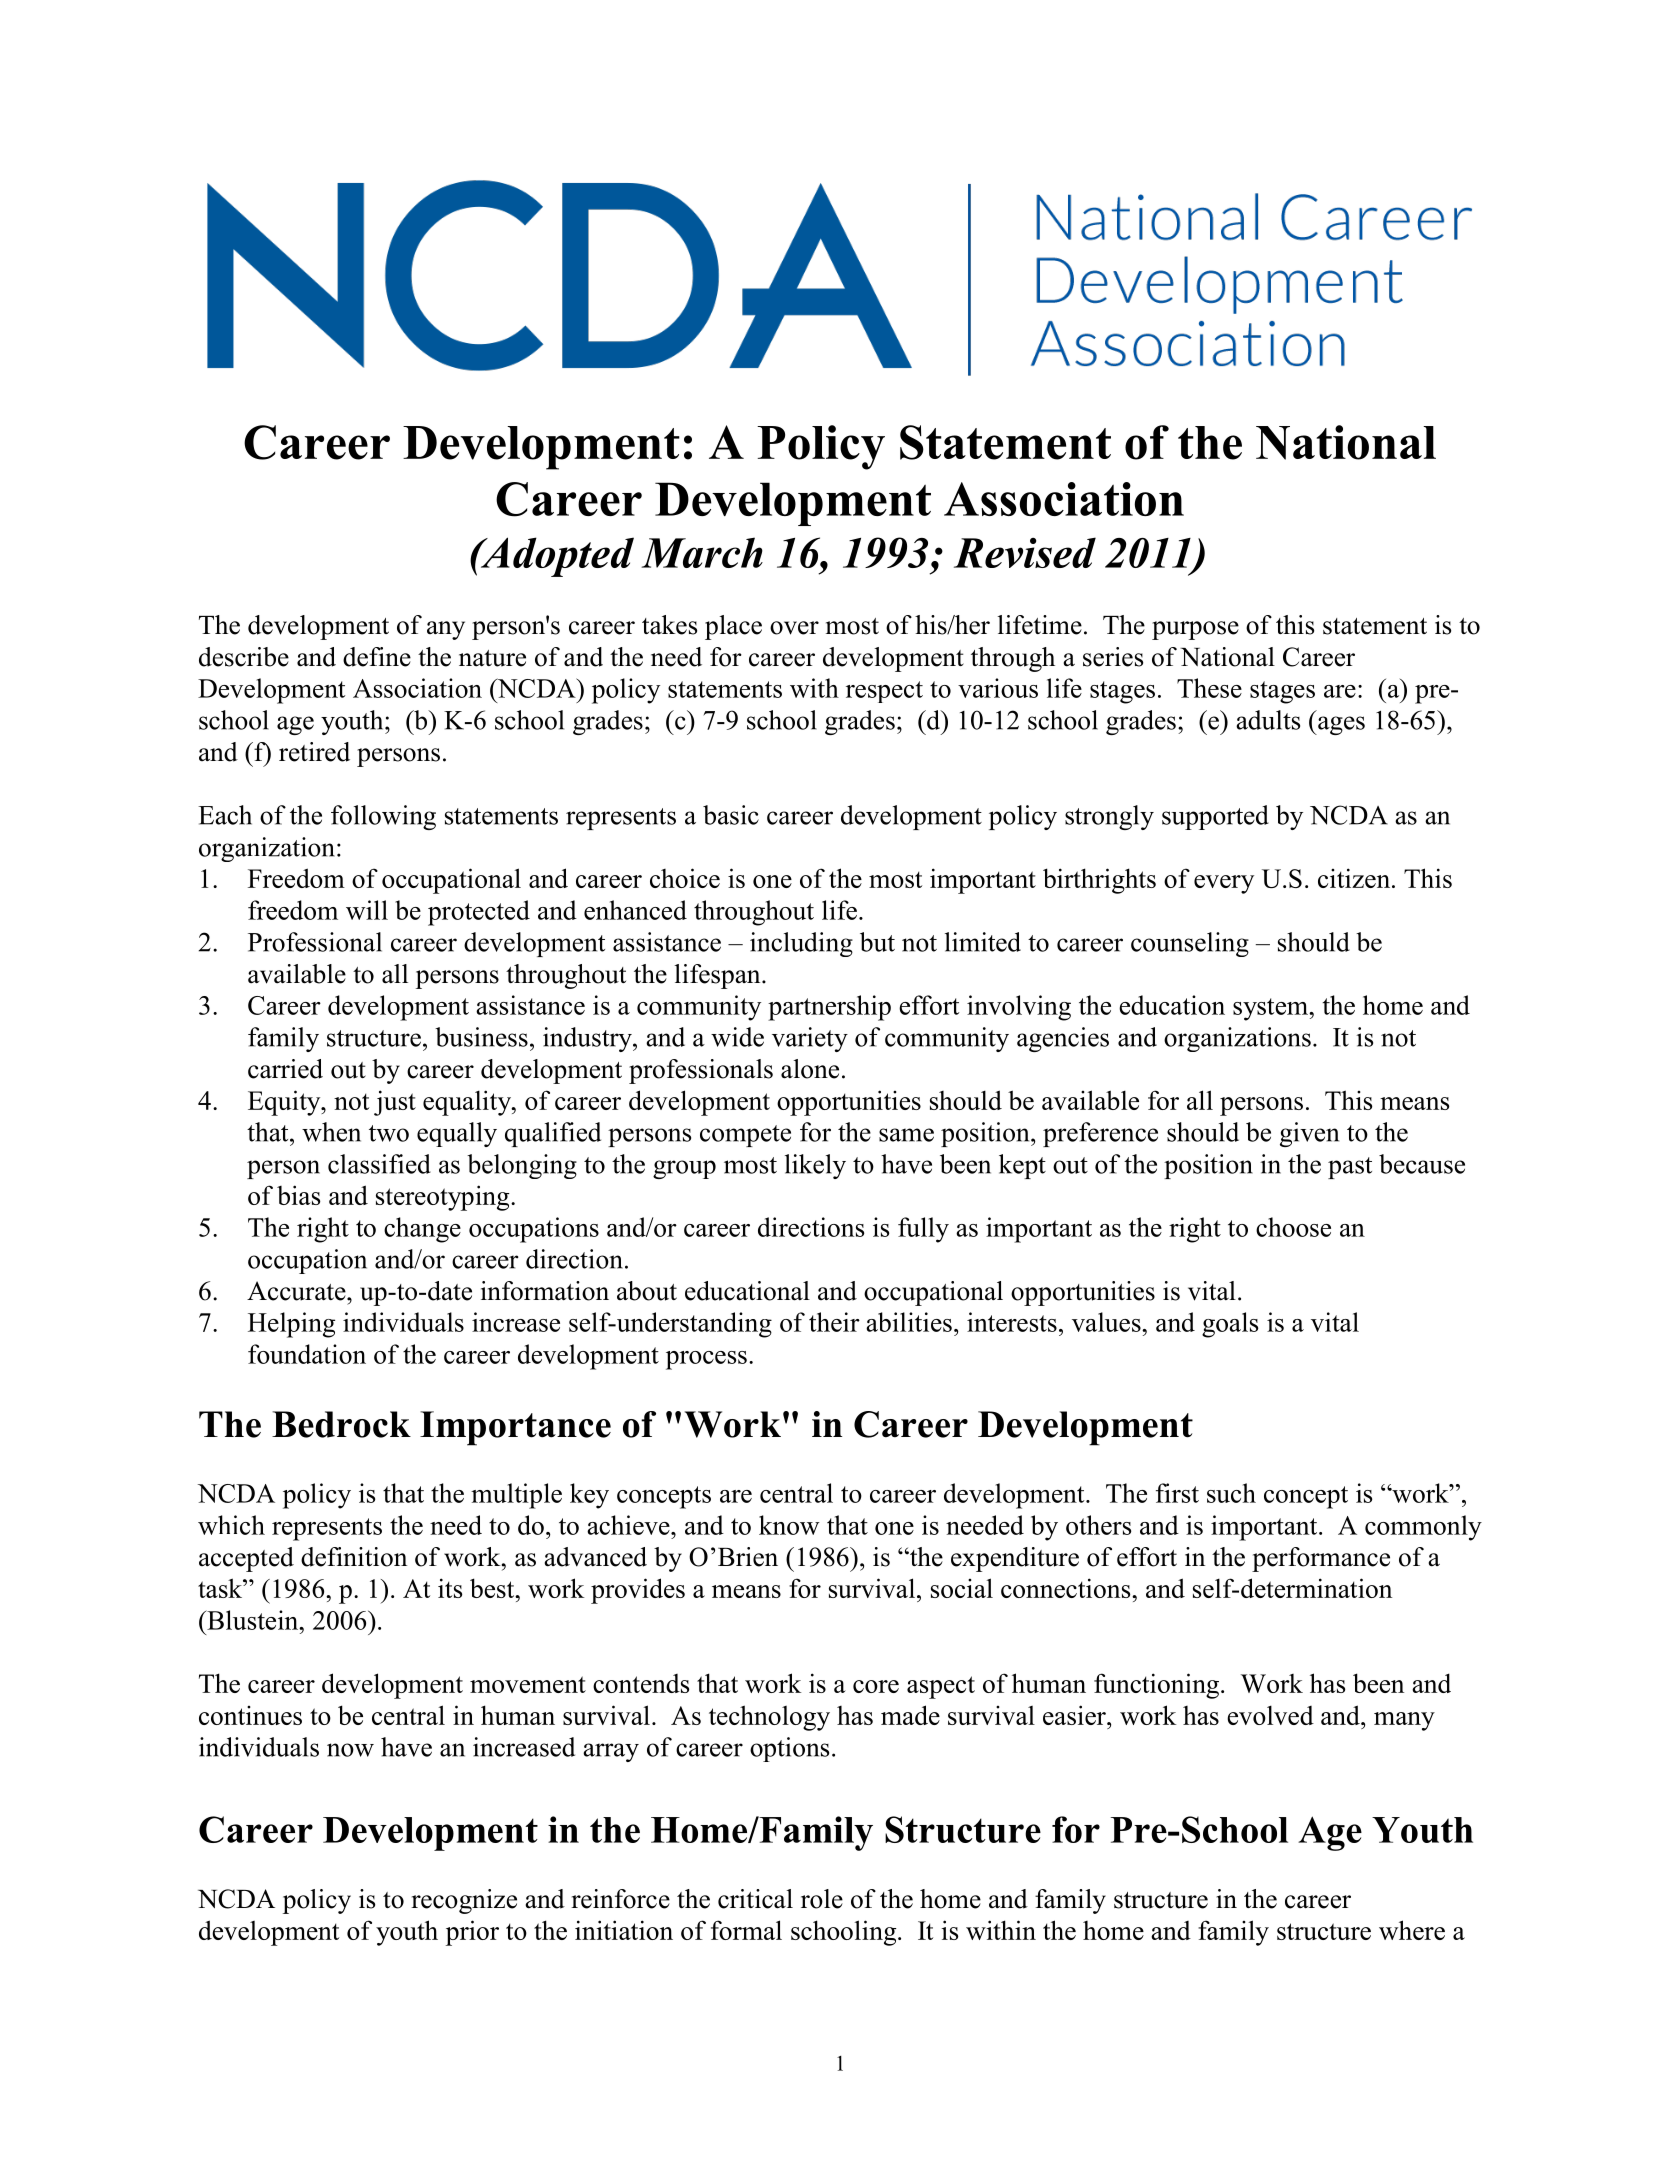 The height and width of the screenshot is (2174, 1680). What do you see at coordinates (923, 1230) in the screenshot?
I see `fully` at bounding box center [923, 1230].
